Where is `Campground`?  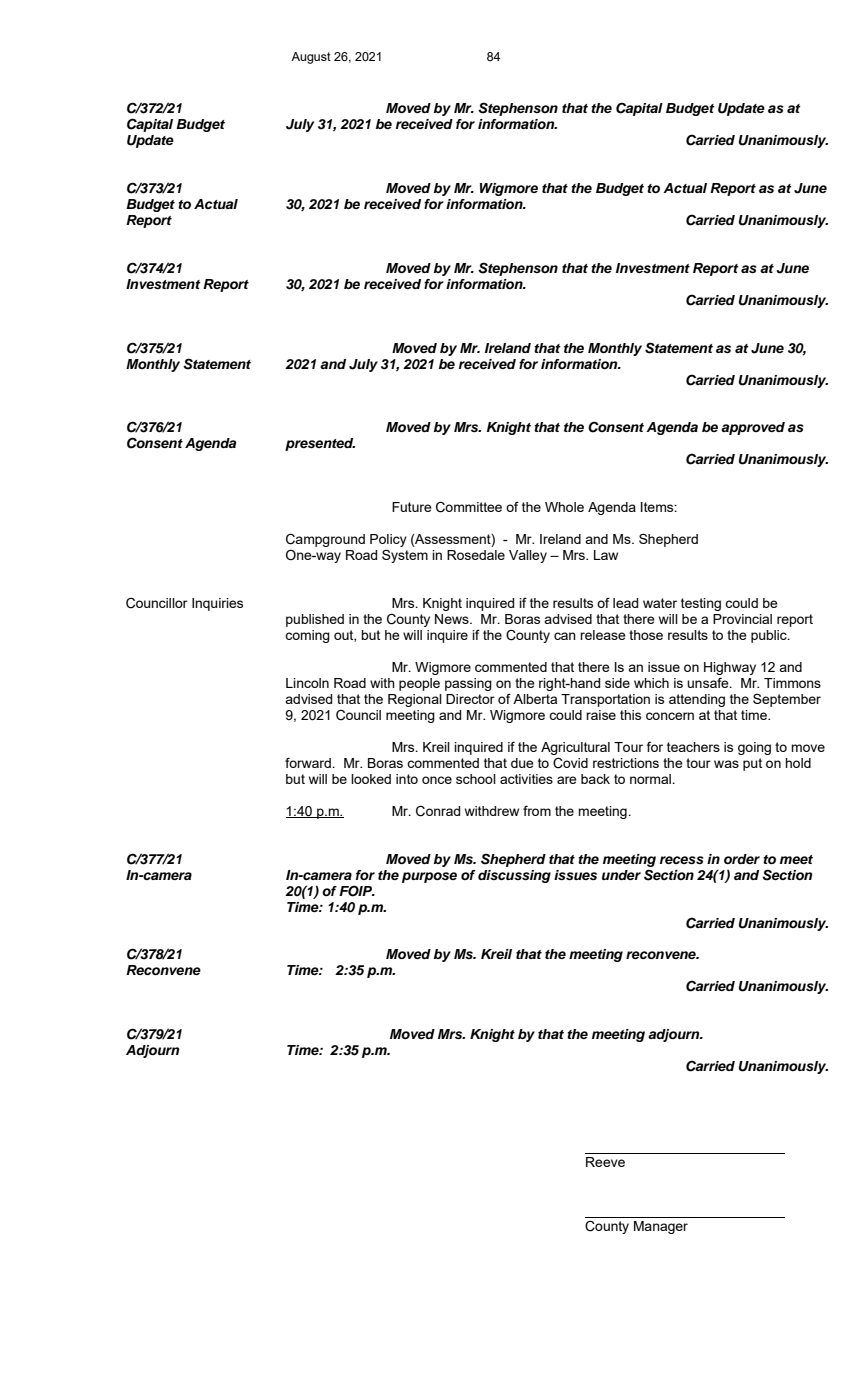
Campground is located at coordinates (325, 541).
